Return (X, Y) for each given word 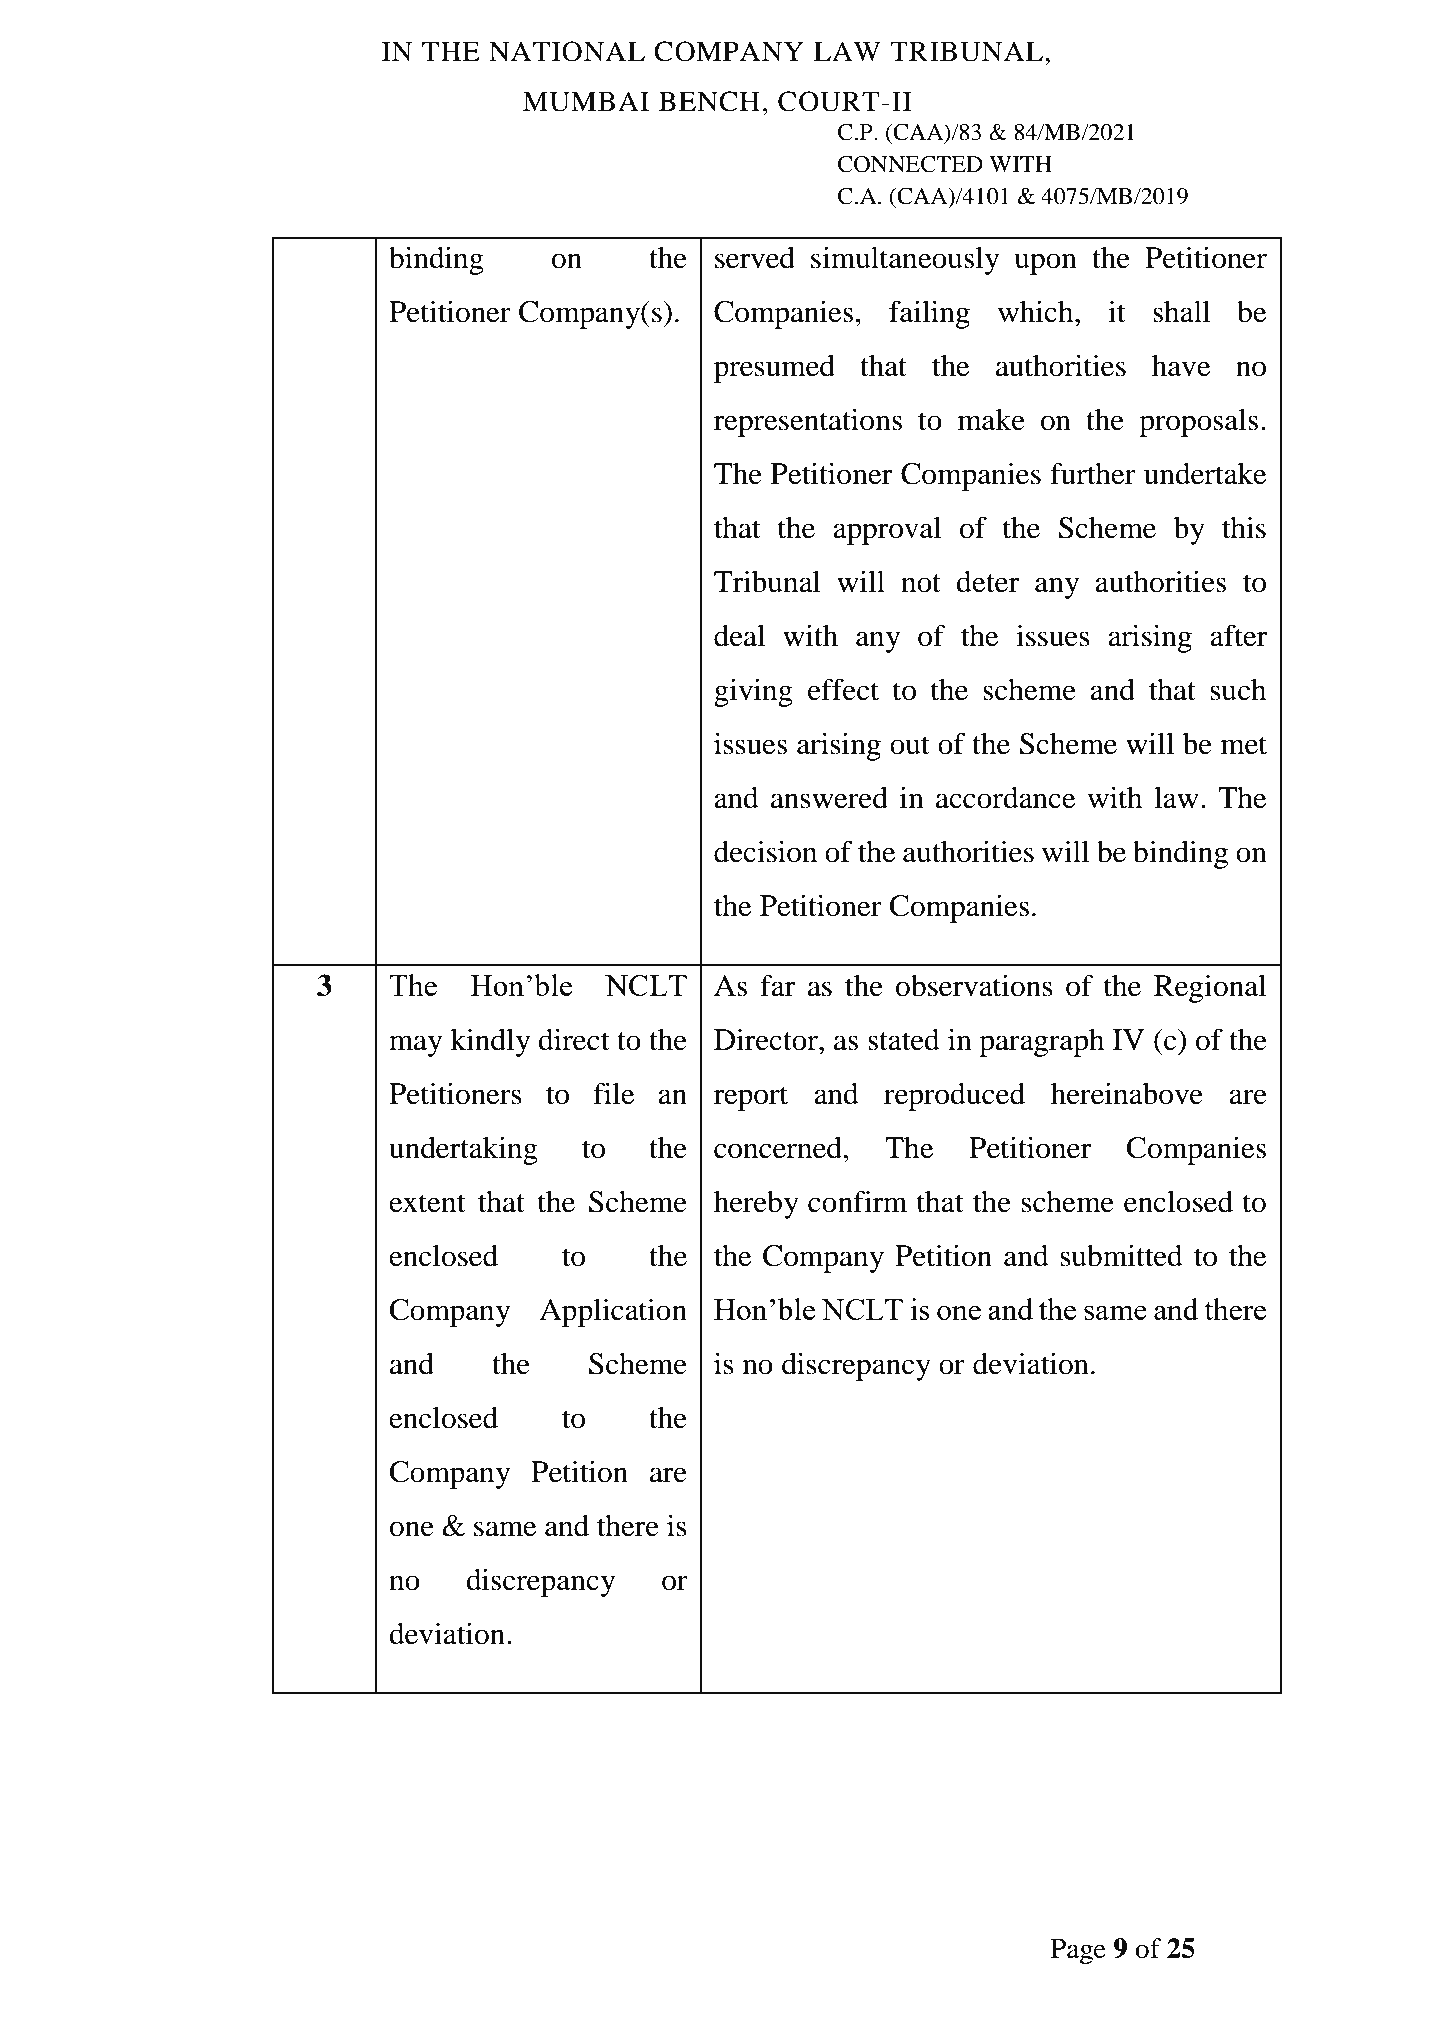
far (778, 985)
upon (1045, 264)
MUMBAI (586, 101)
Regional (1210, 988)
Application (613, 1312)
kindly (490, 1042)
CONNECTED (910, 164)
